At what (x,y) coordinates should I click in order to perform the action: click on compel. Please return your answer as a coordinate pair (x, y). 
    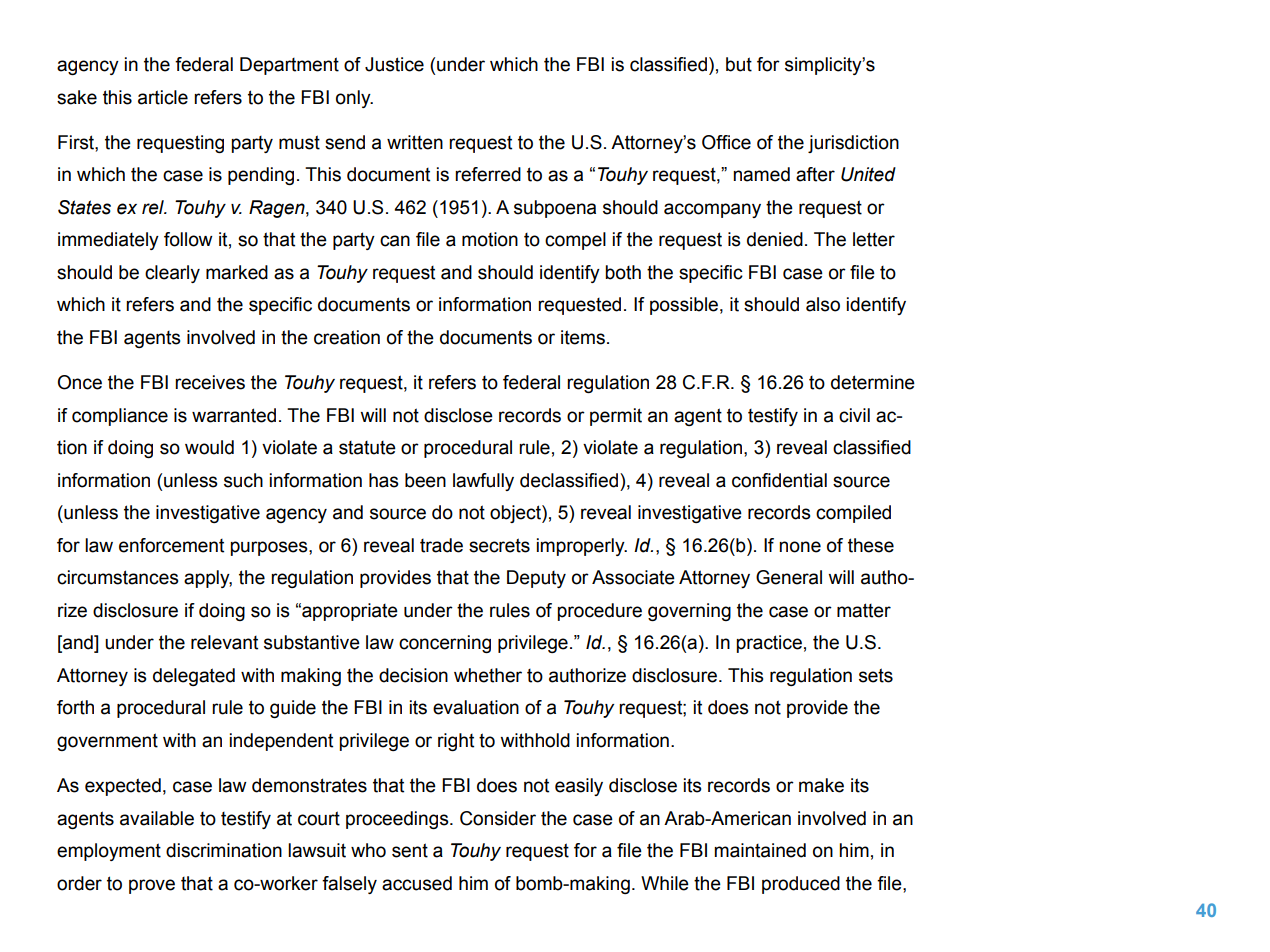
    Looking at the image, I should click on (575, 241).
